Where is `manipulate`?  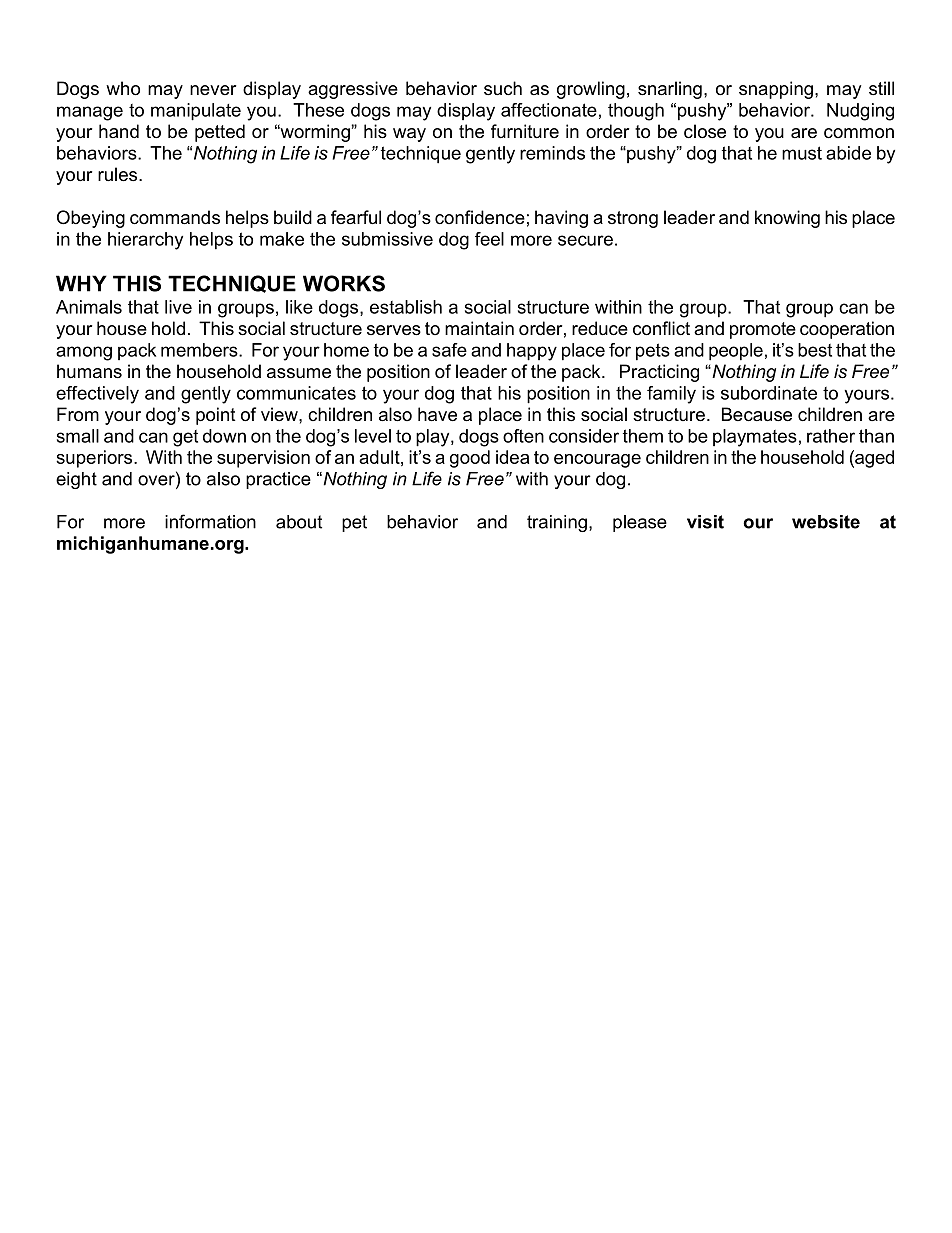 manipulate is located at coordinates (196, 112).
